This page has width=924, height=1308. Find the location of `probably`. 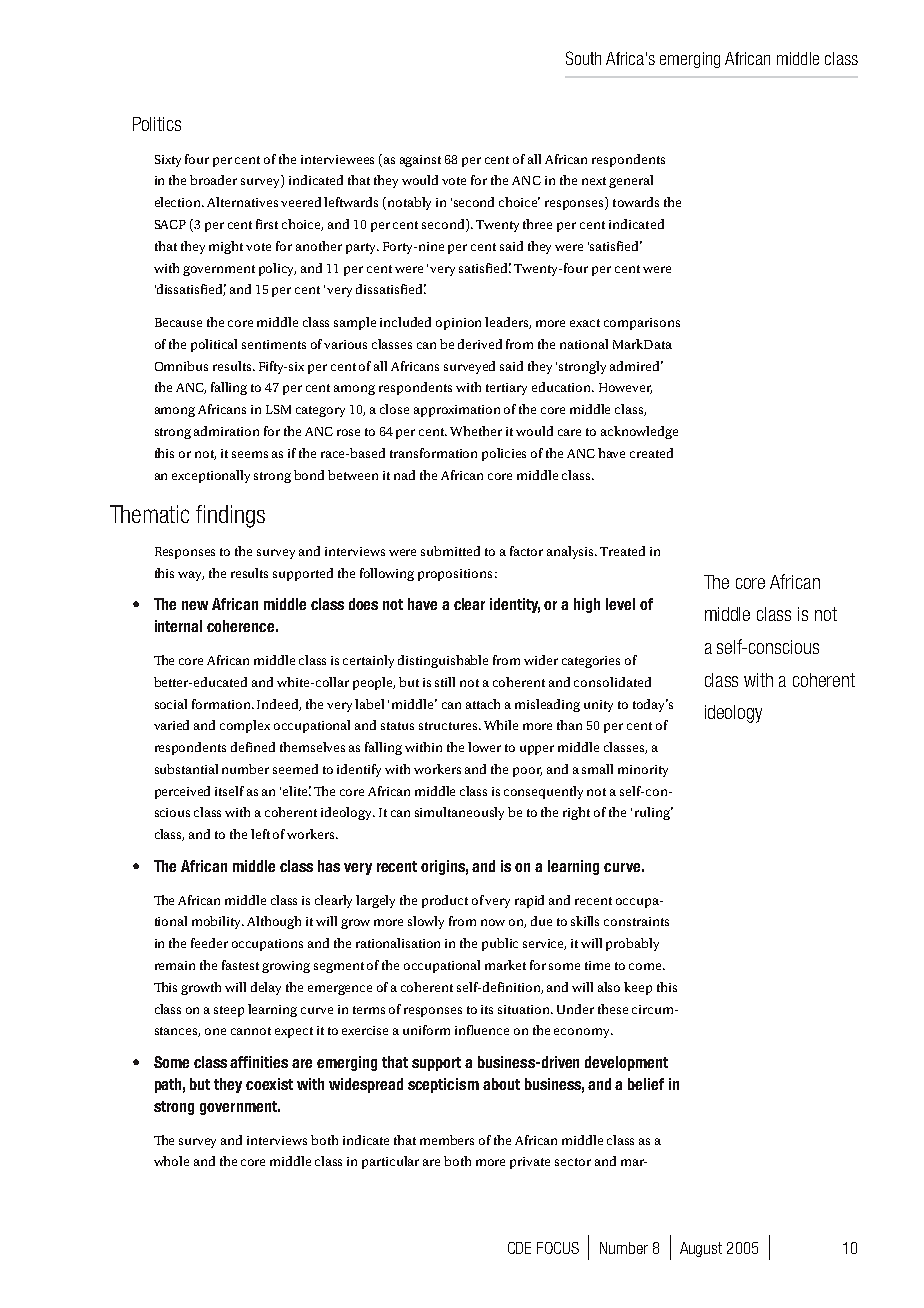

probably is located at coordinates (632, 944).
